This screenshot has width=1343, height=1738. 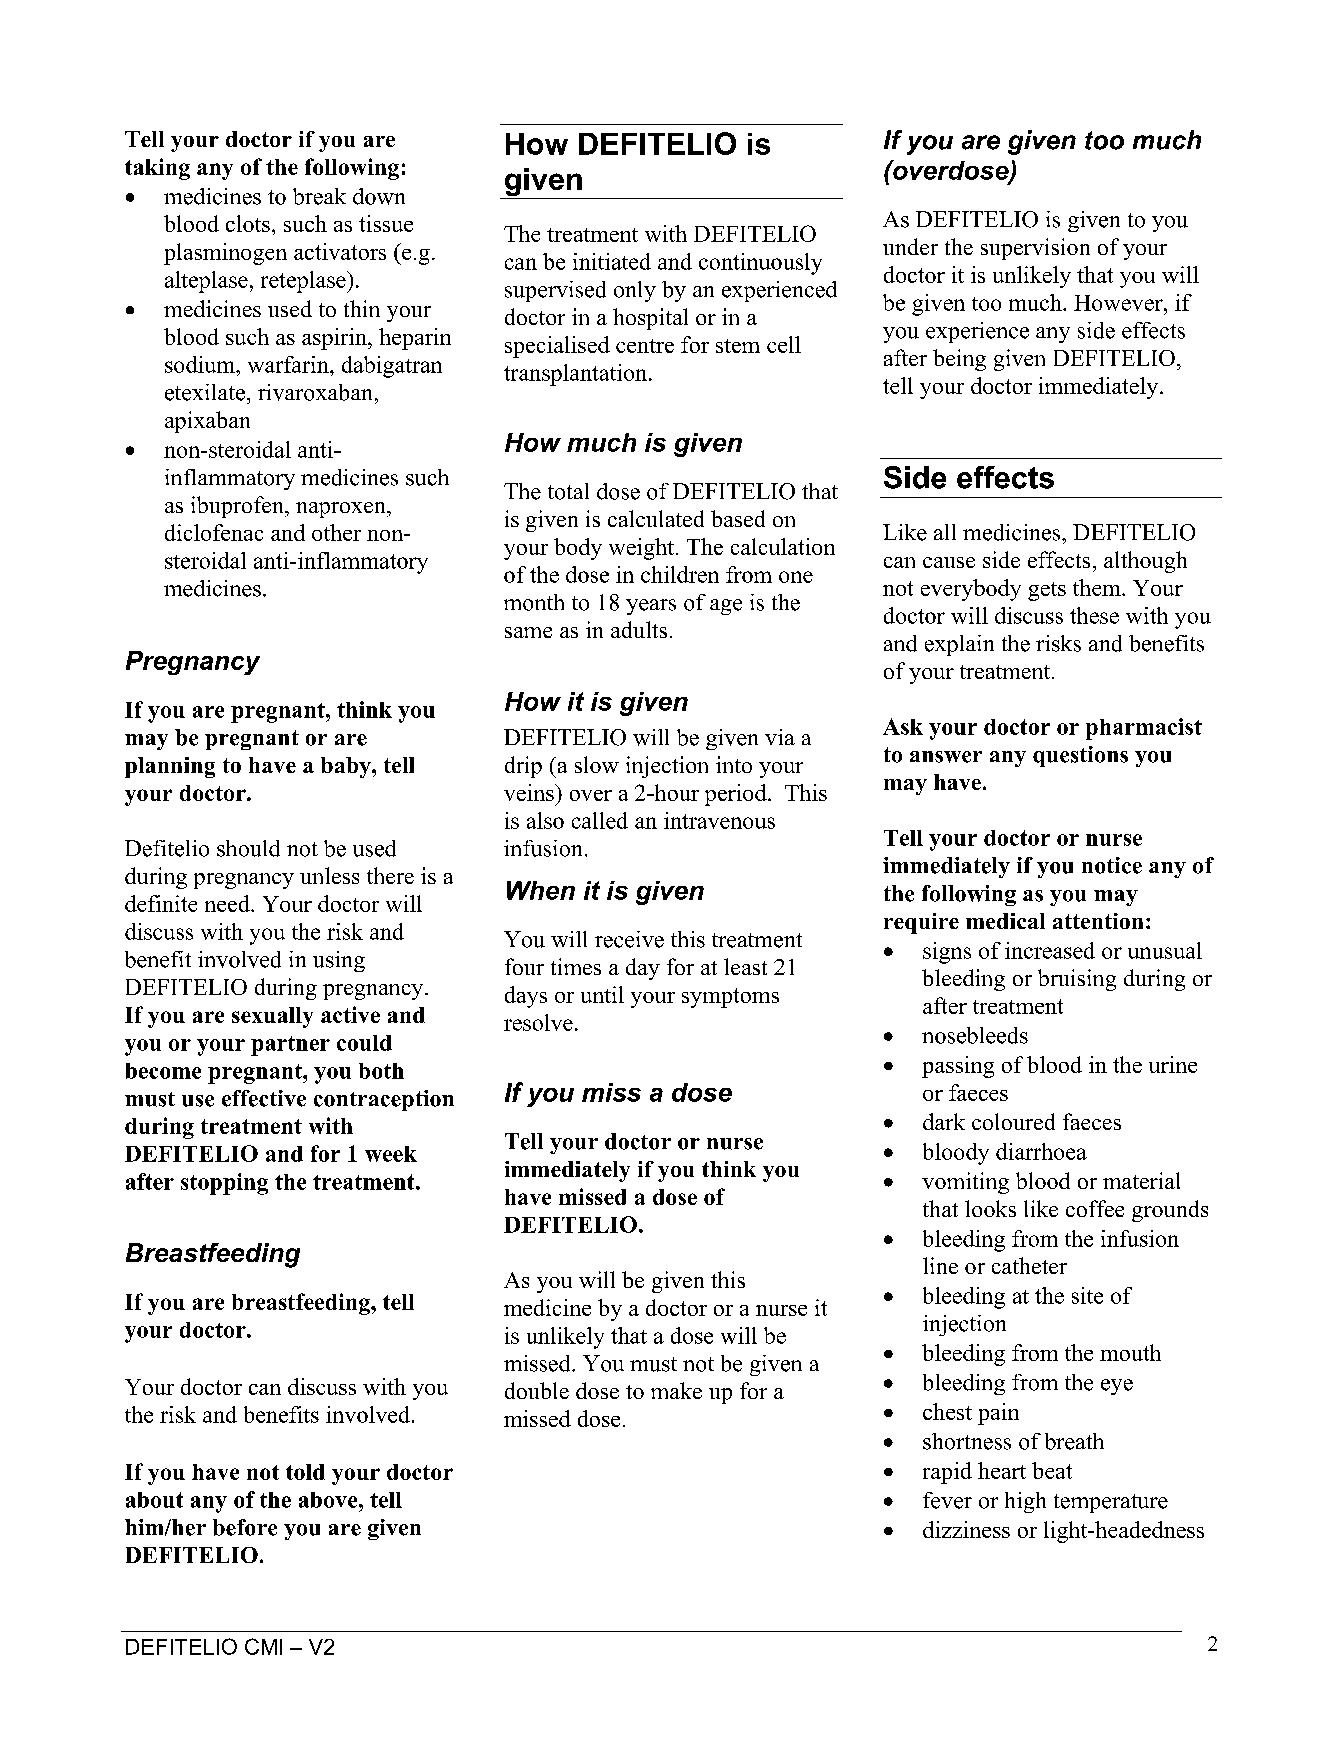 I want to click on initiated, so click(x=612, y=261).
